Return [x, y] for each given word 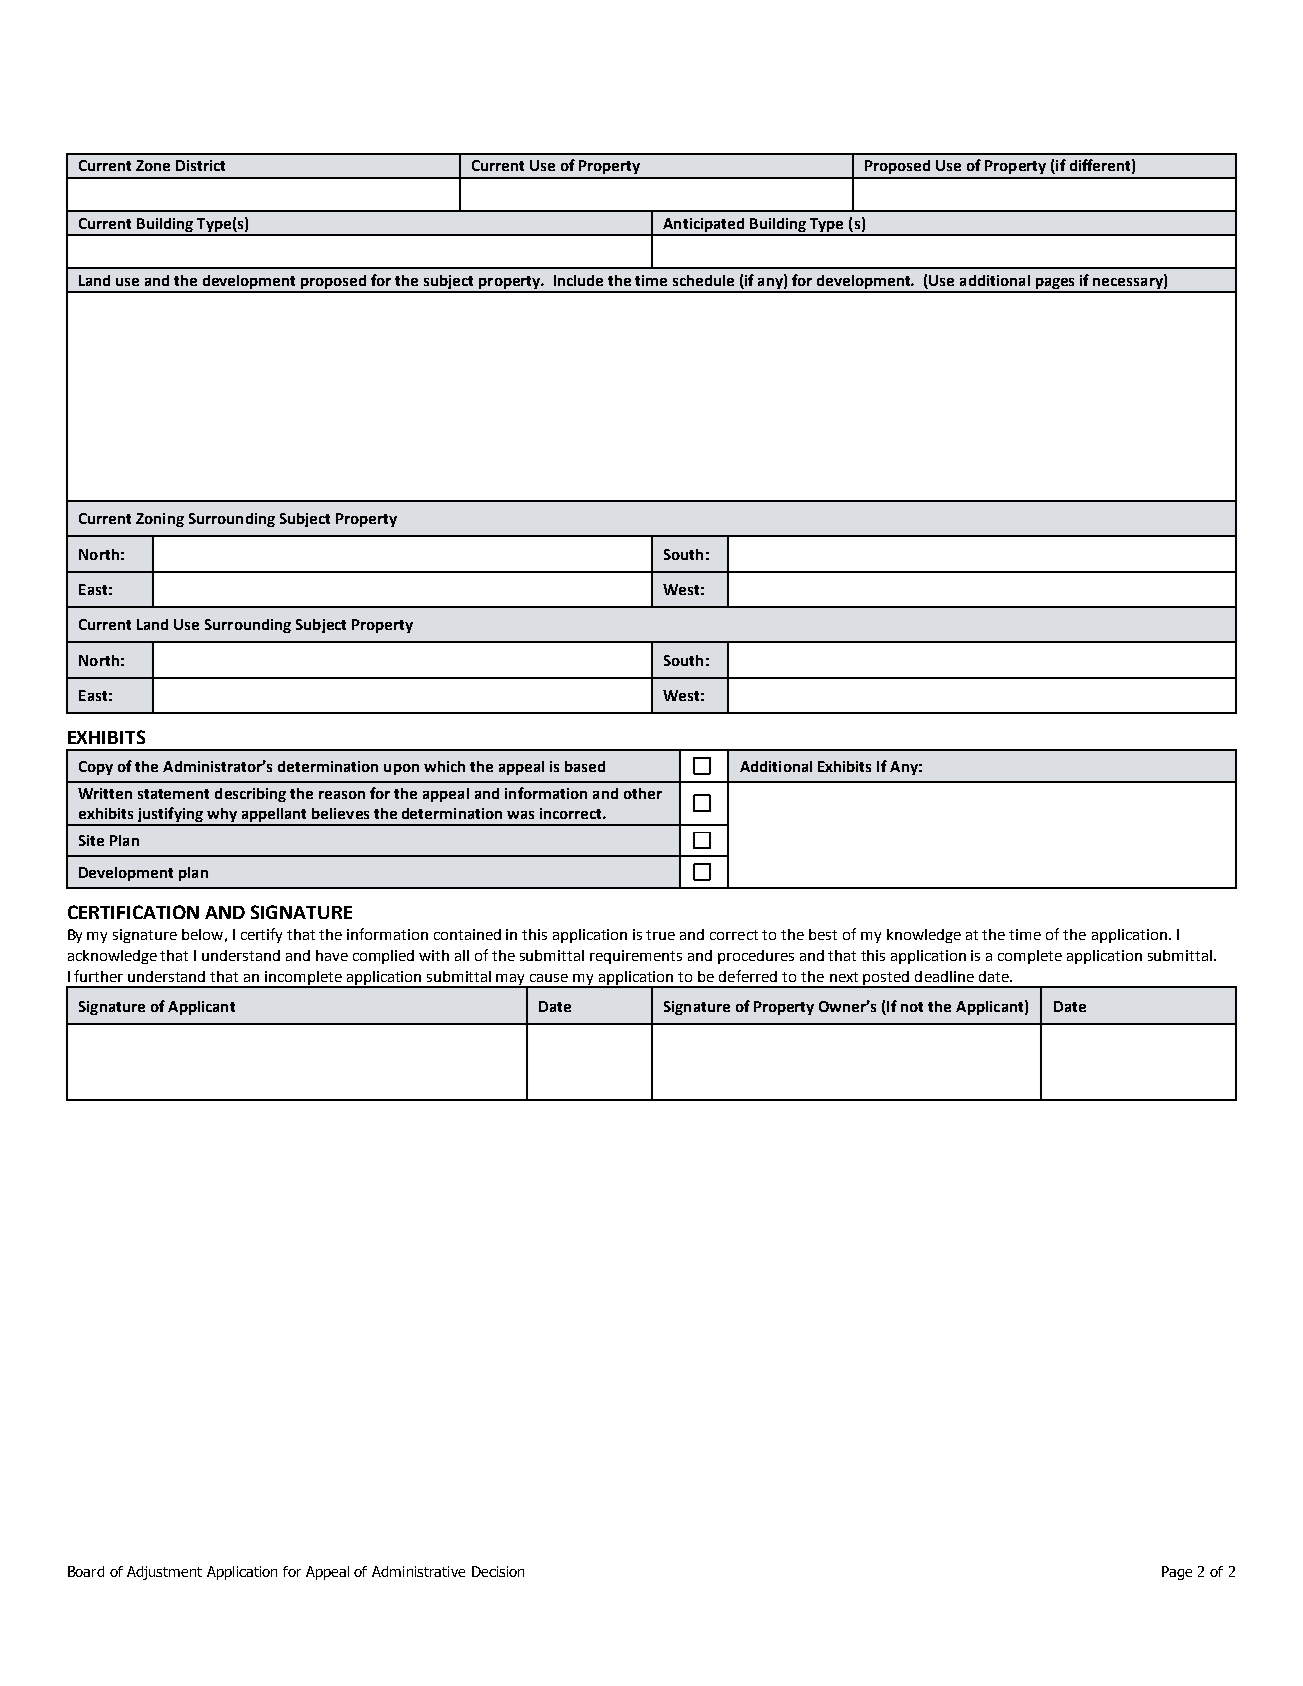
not [912, 1007]
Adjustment [164, 1573]
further [98, 976]
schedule [703, 280]
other [643, 793]
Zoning [160, 520]
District [200, 165]
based [585, 766]
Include [578, 280]
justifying [170, 816]
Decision [498, 1571]
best [823, 934]
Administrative [418, 1571]
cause [549, 978]
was [520, 815]
